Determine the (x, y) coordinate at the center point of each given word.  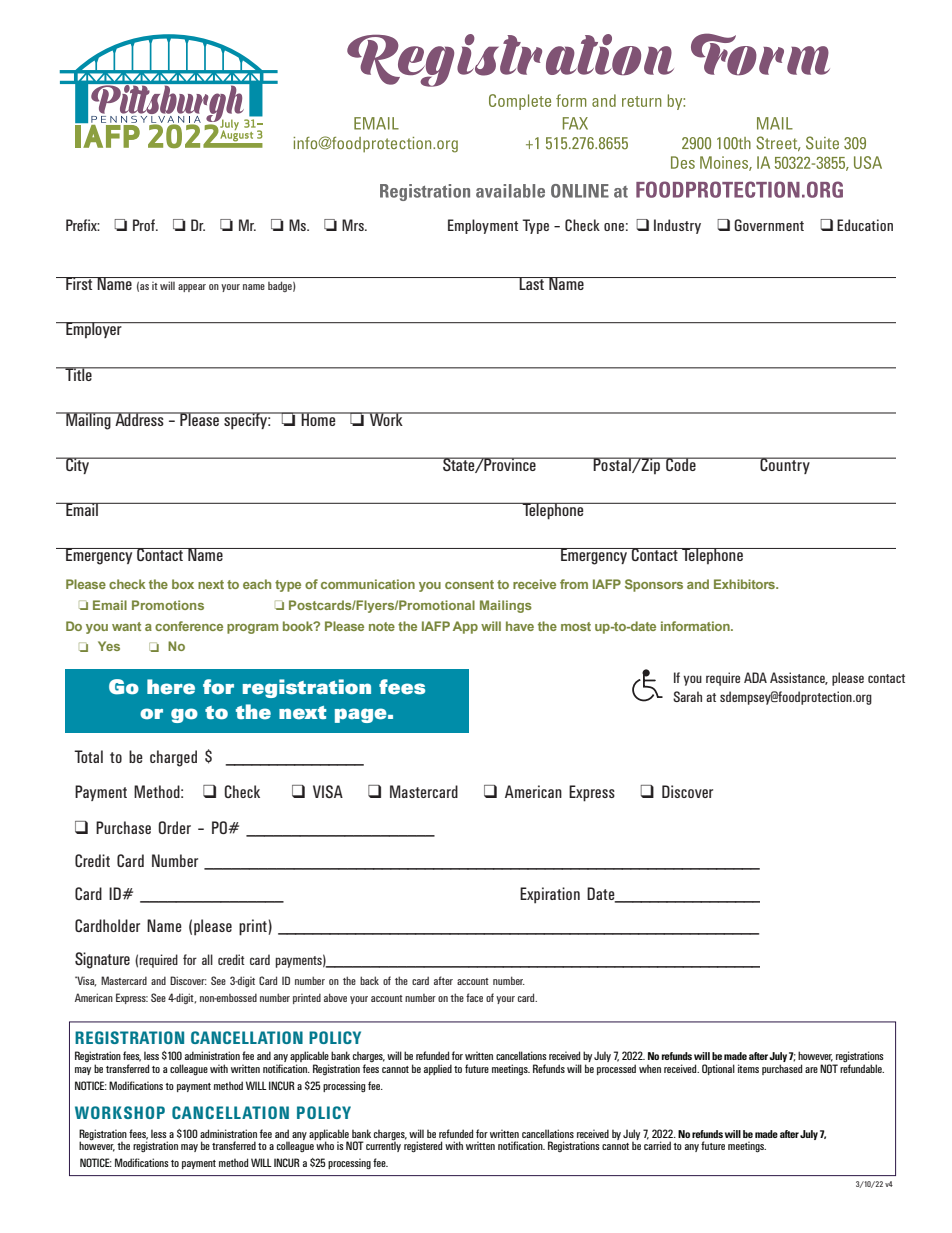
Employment (483, 226)
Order (175, 827)
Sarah (687, 696)
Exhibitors (745, 584)
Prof (145, 225)
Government (769, 225)
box (183, 584)
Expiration (550, 895)
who (325, 1145)
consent (469, 584)
